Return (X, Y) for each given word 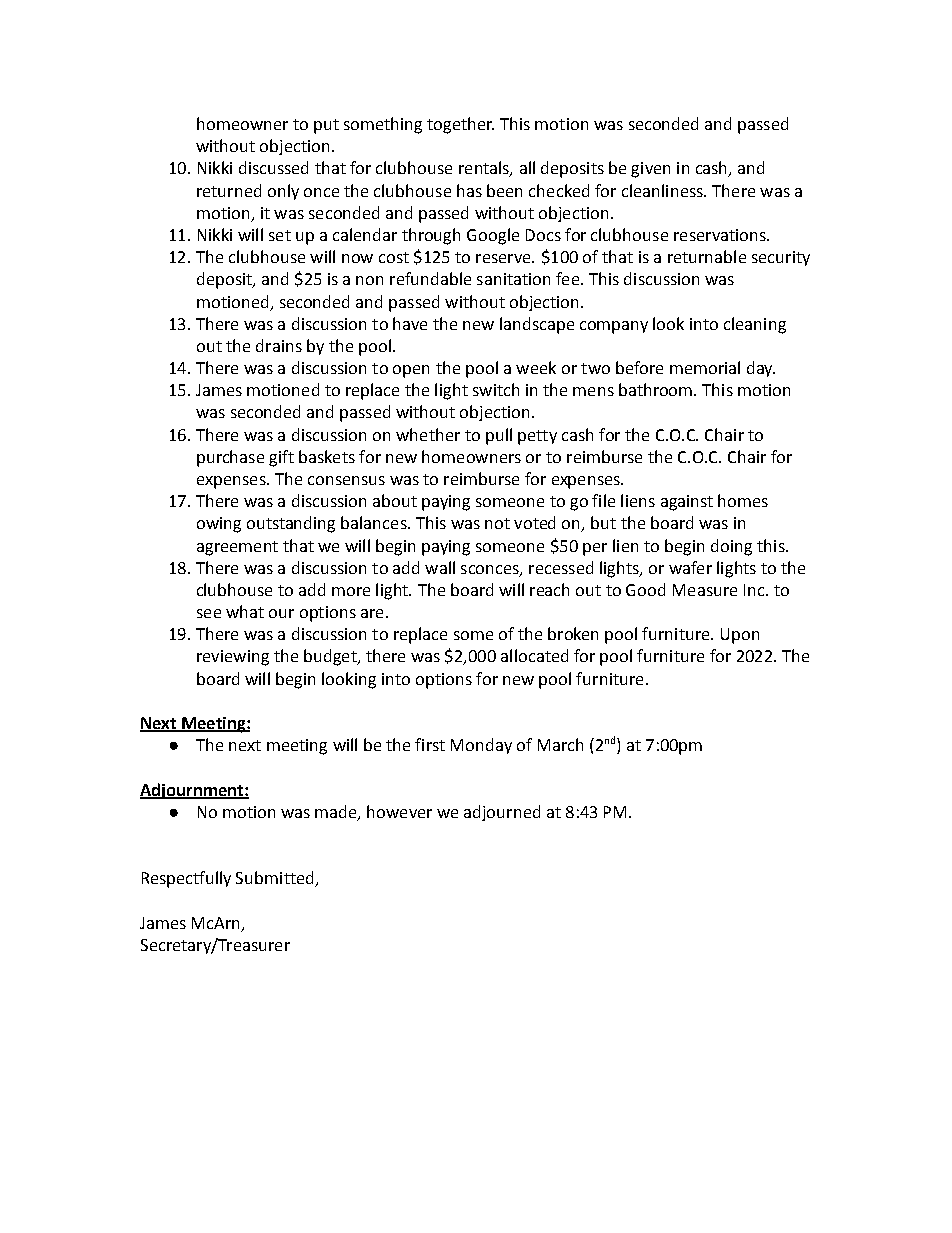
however (399, 811)
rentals (485, 169)
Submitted (276, 879)
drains (279, 345)
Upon (740, 636)
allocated (534, 655)
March (560, 744)
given (650, 170)
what (245, 611)
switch (496, 389)
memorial (705, 367)
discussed (273, 167)
